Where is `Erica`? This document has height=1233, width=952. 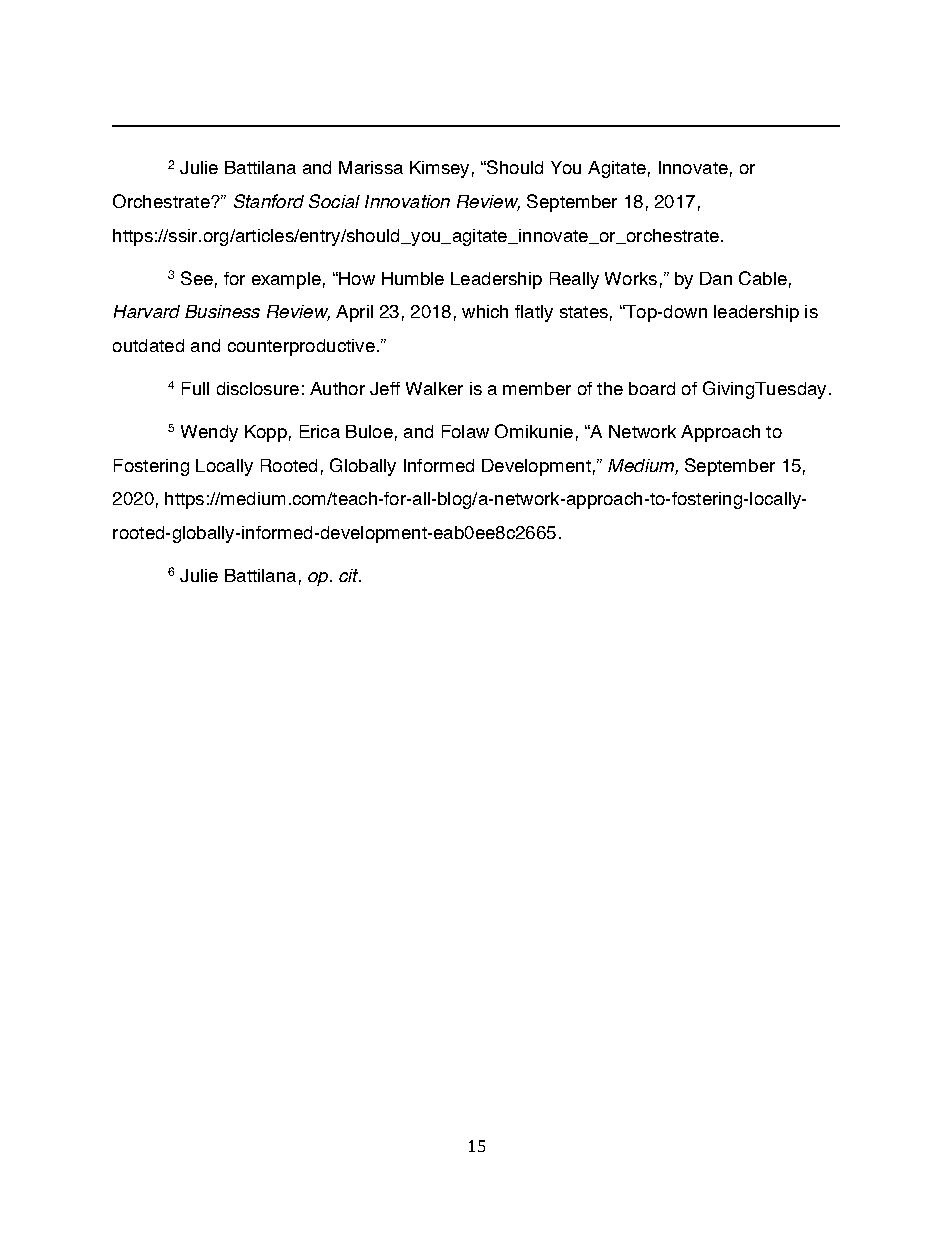 Erica is located at coordinates (320, 431).
